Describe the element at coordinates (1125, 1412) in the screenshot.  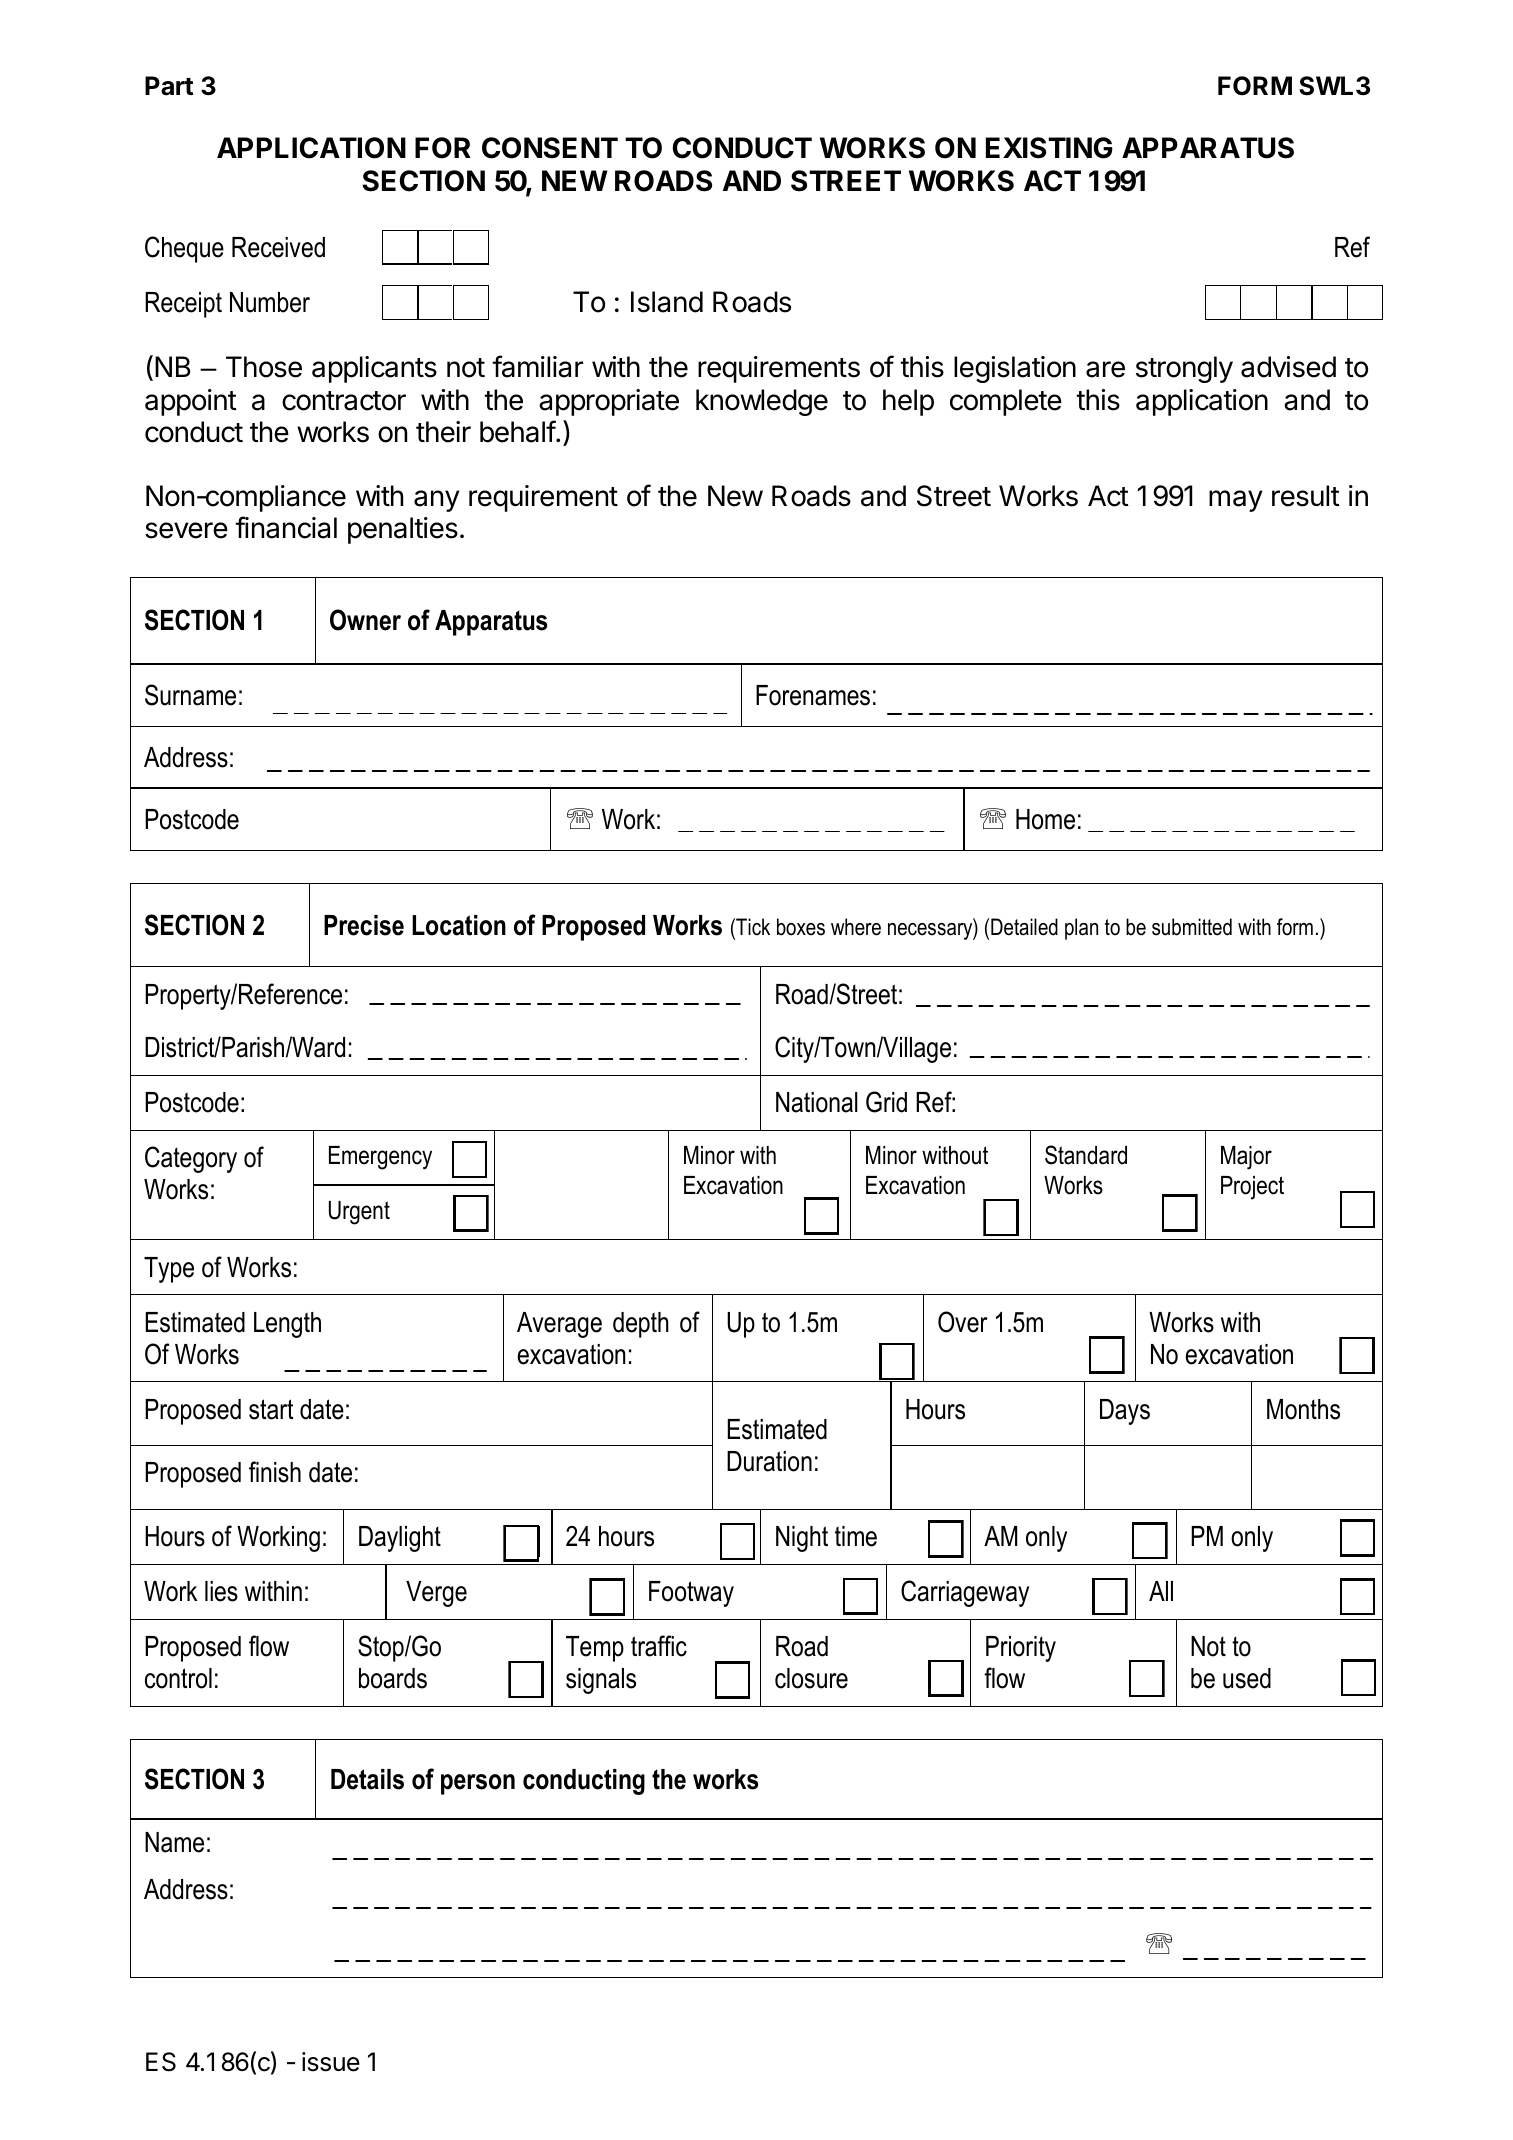
I see `Days` at that location.
